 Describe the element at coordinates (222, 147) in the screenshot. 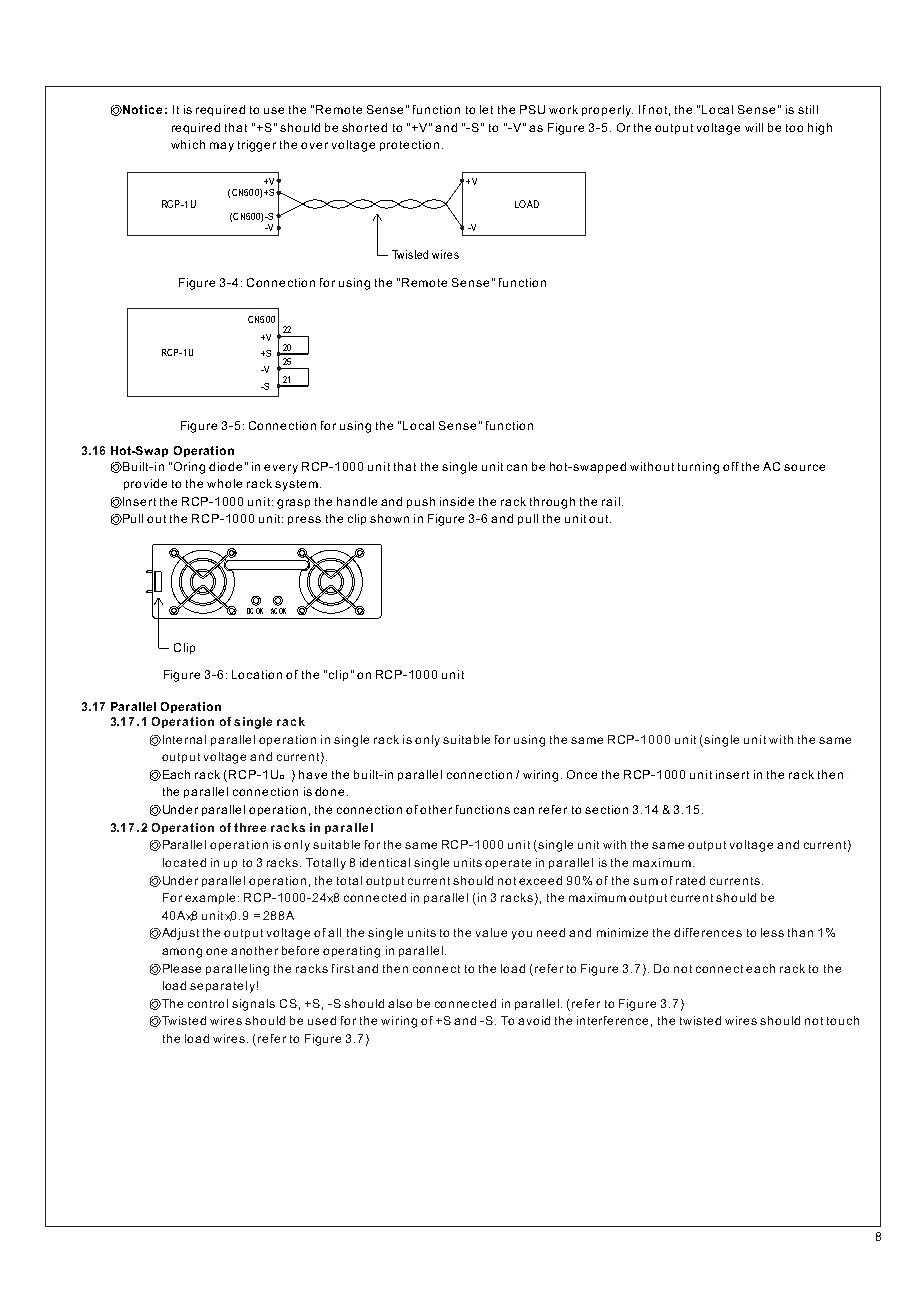

I see `may` at that location.
